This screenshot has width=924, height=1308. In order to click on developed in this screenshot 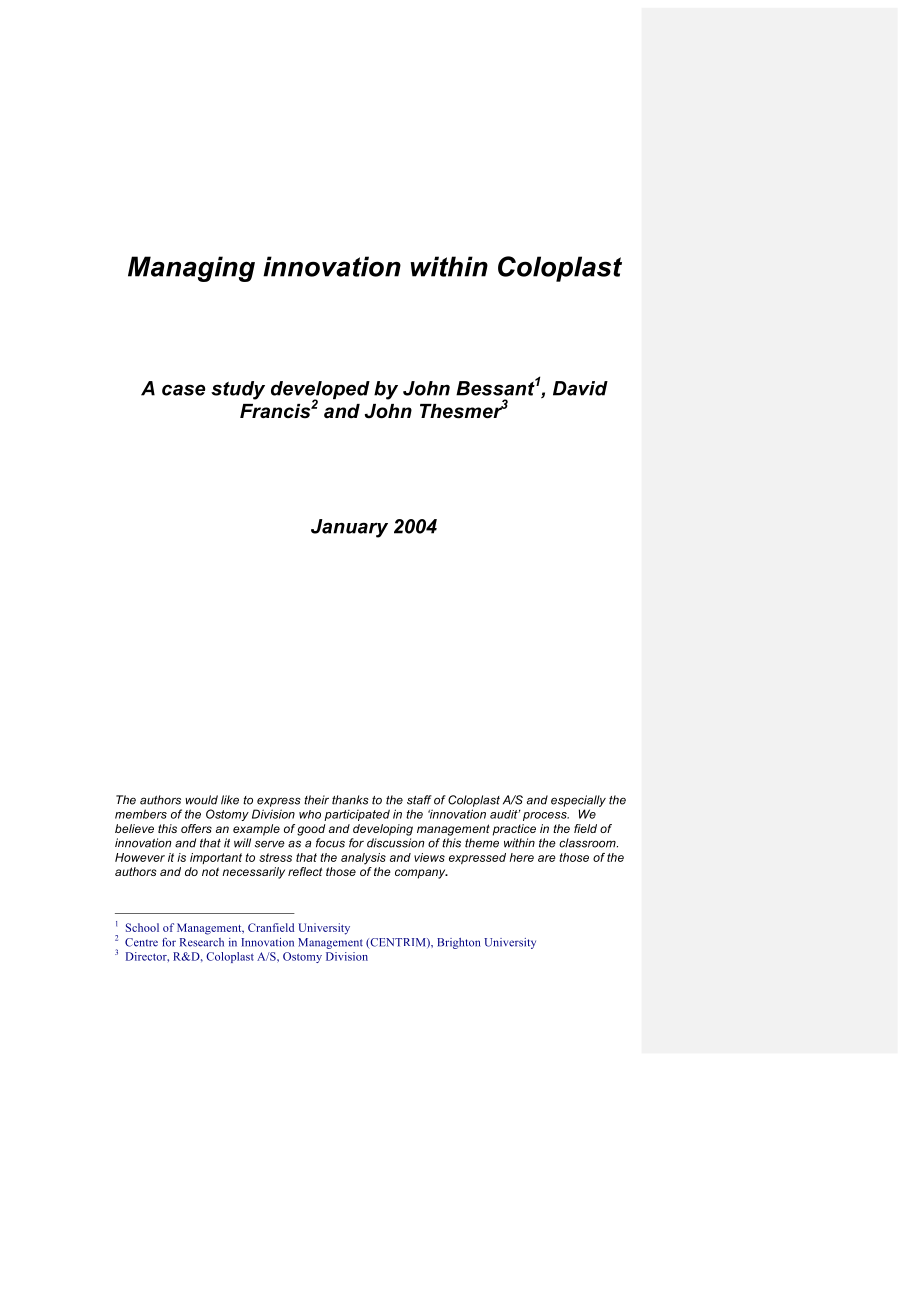, I will do `click(320, 391)`.
